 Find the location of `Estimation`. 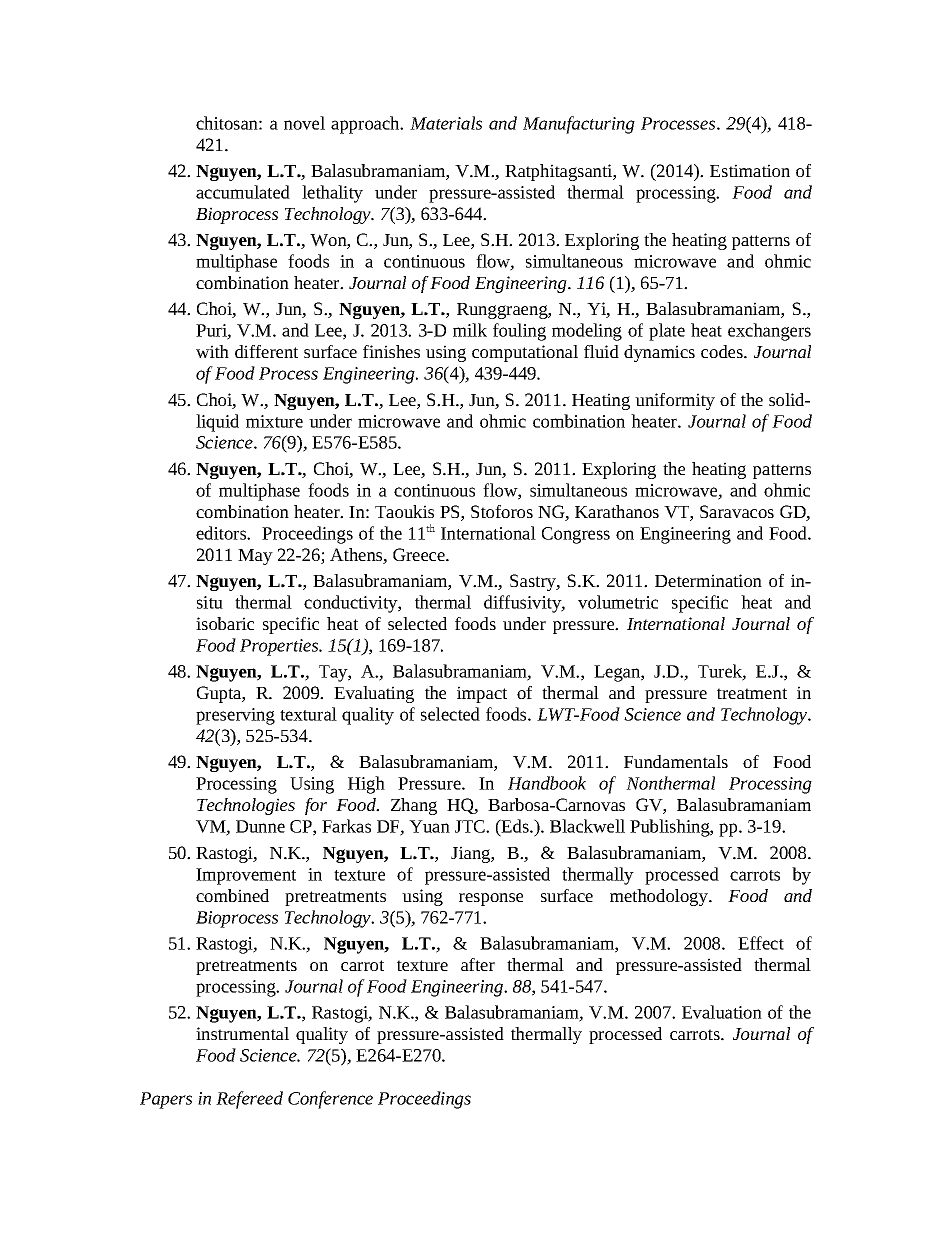

Estimation is located at coordinates (750, 170).
